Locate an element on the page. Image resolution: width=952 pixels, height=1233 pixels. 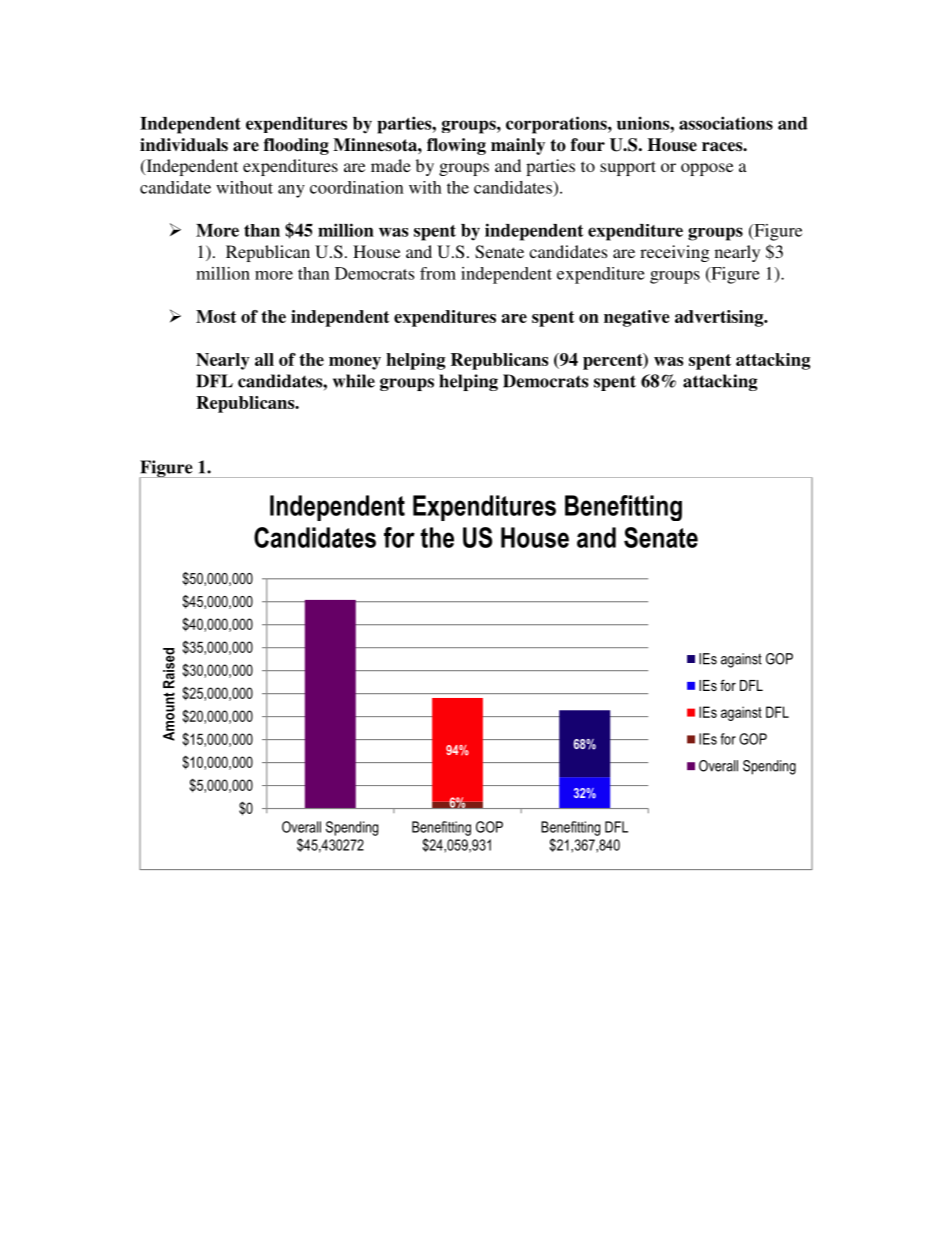
while is located at coordinates (354, 381).
